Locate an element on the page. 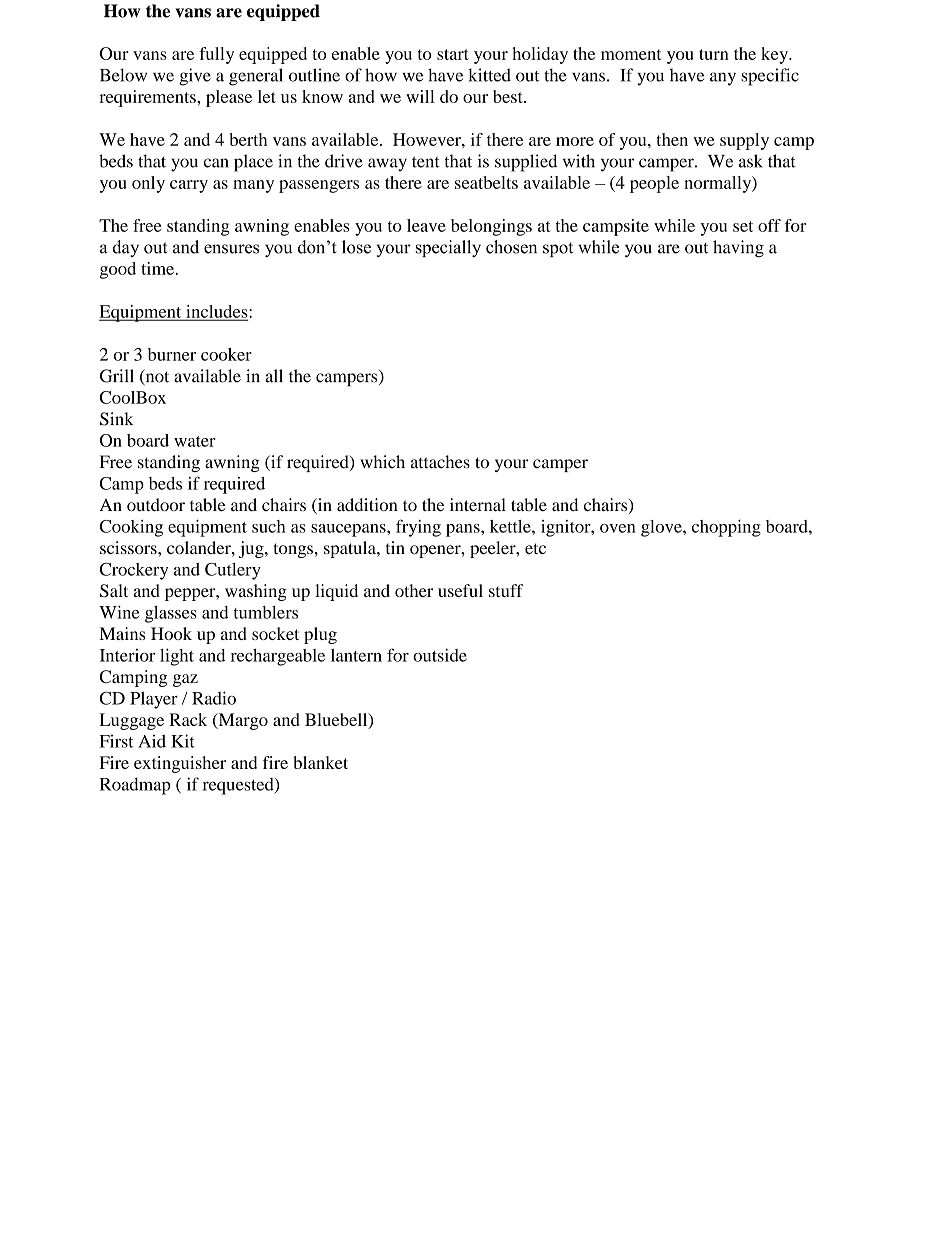  specially is located at coordinates (448, 248).
